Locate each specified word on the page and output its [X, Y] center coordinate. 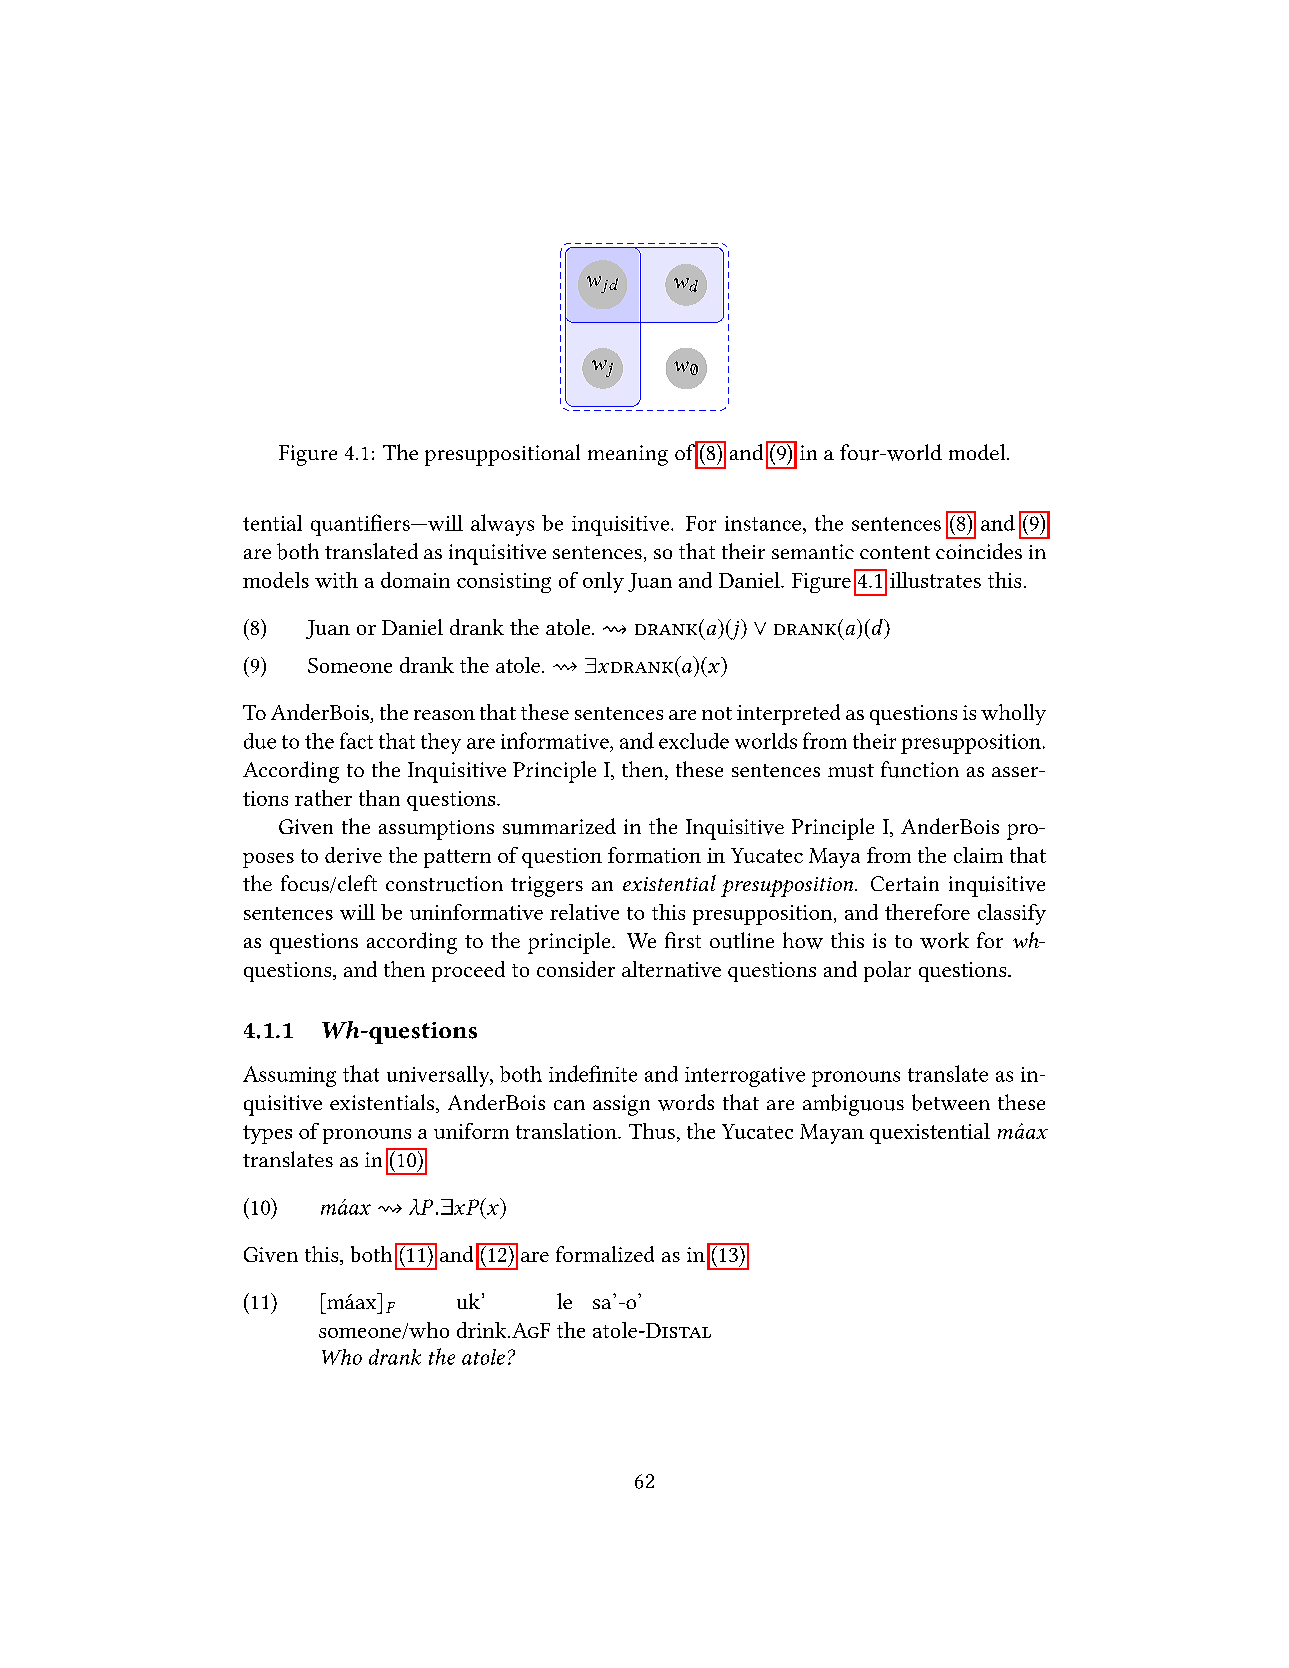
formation [654, 855]
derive [353, 855]
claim [978, 855]
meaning [628, 455]
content [895, 552]
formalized [605, 1254]
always [502, 525]
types [267, 1134]
